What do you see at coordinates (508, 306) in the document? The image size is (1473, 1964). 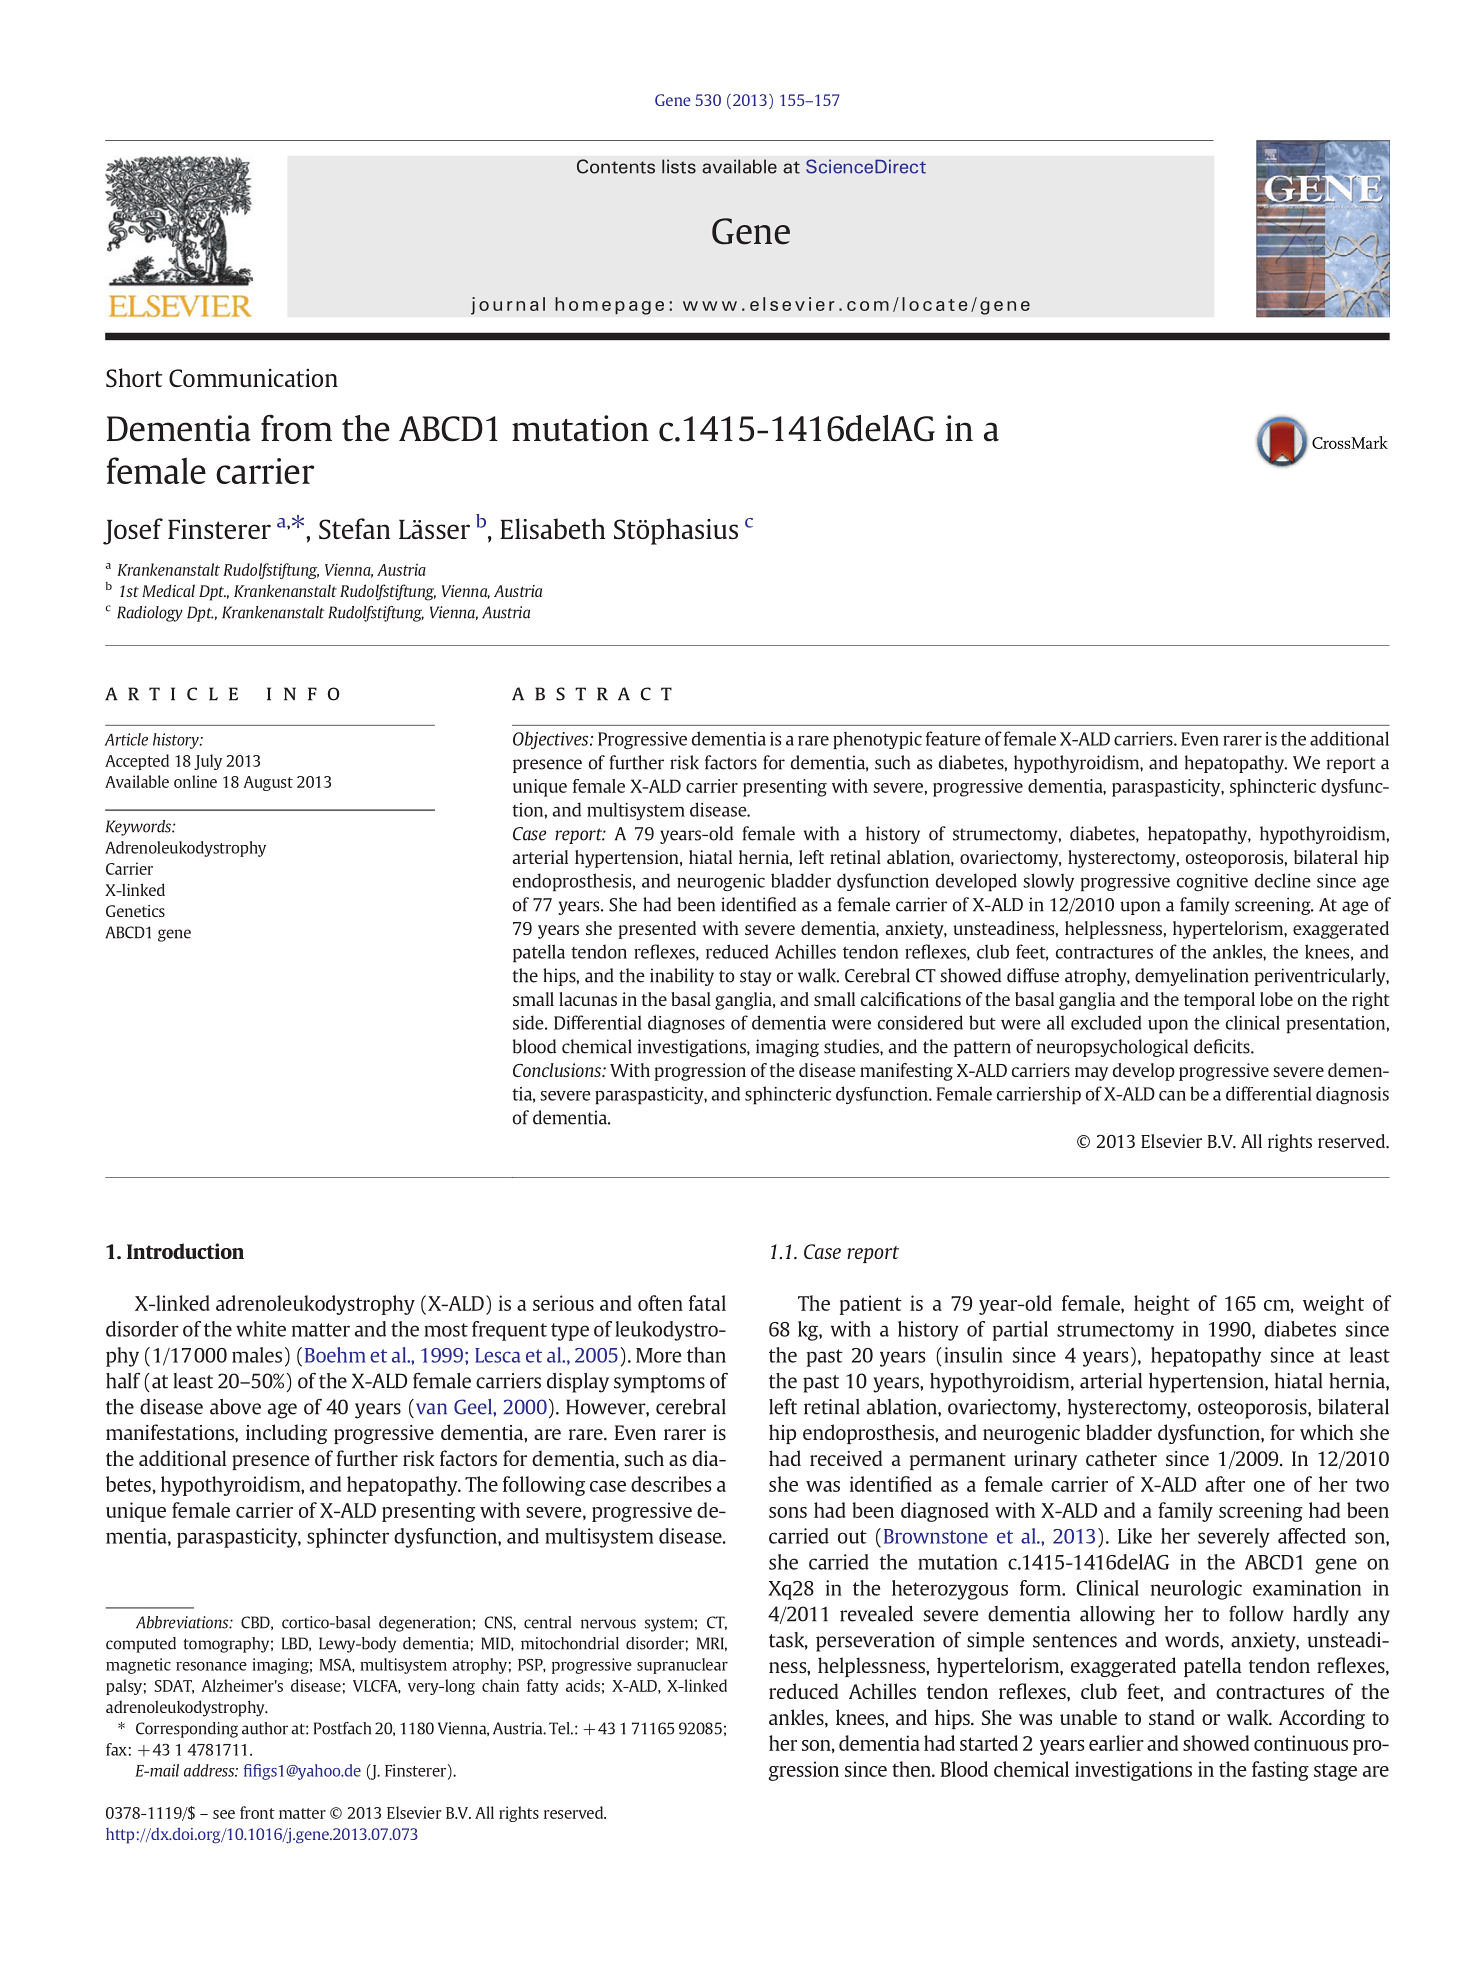 I see `journal` at bounding box center [508, 306].
